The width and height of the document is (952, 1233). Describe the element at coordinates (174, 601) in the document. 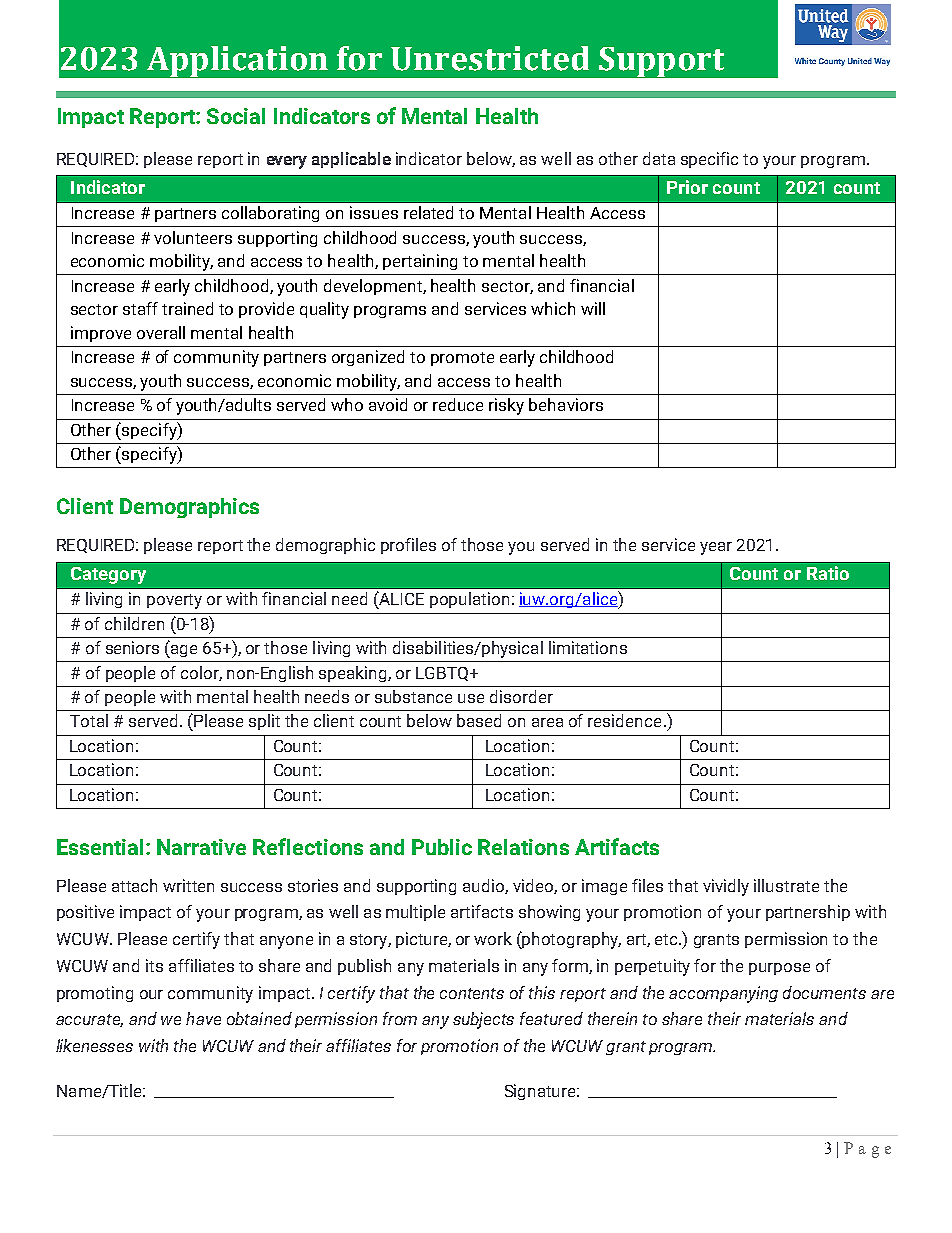

I see `poverty` at that location.
